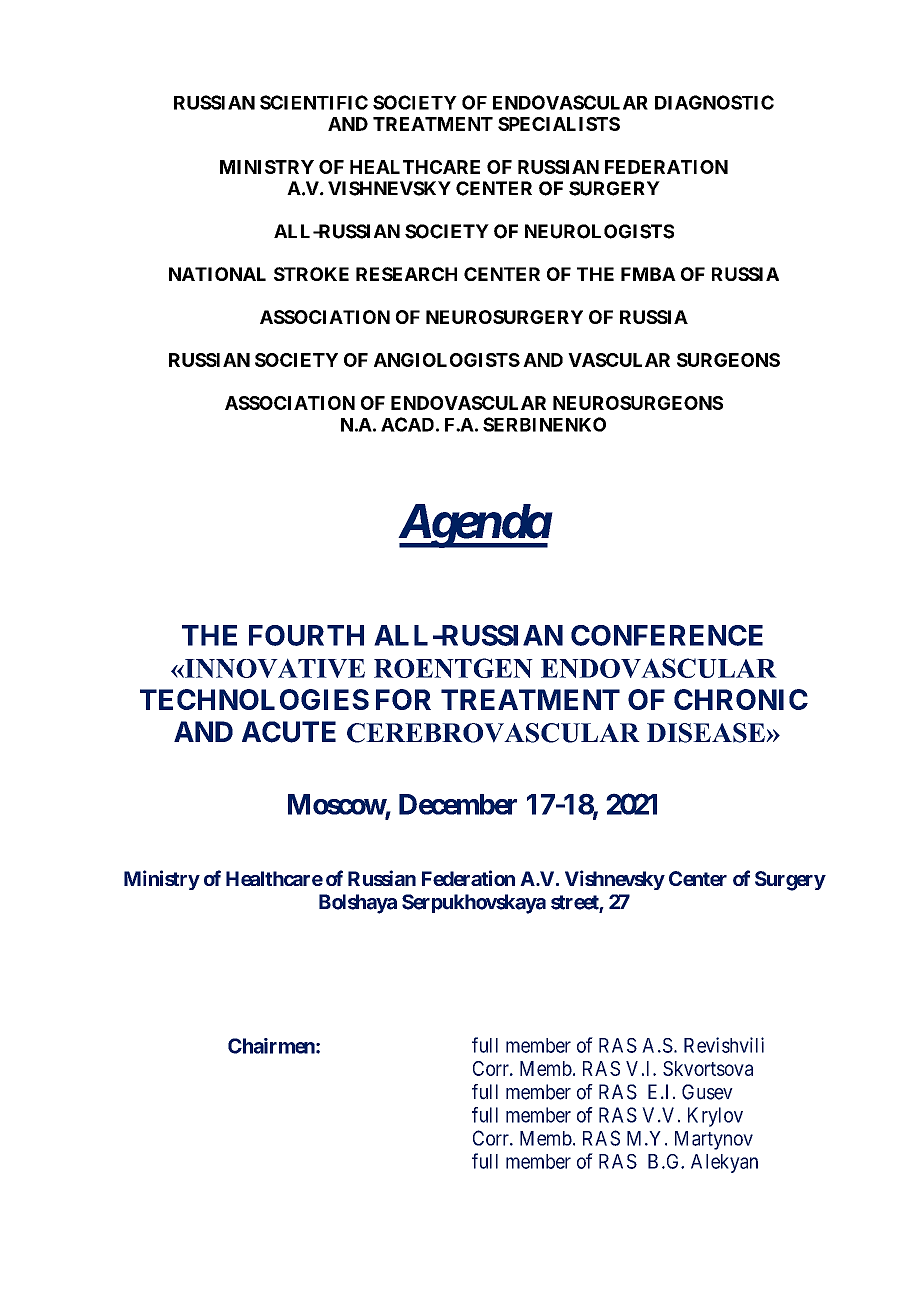  I want to click on SPECIALISTS, so click(559, 124).
